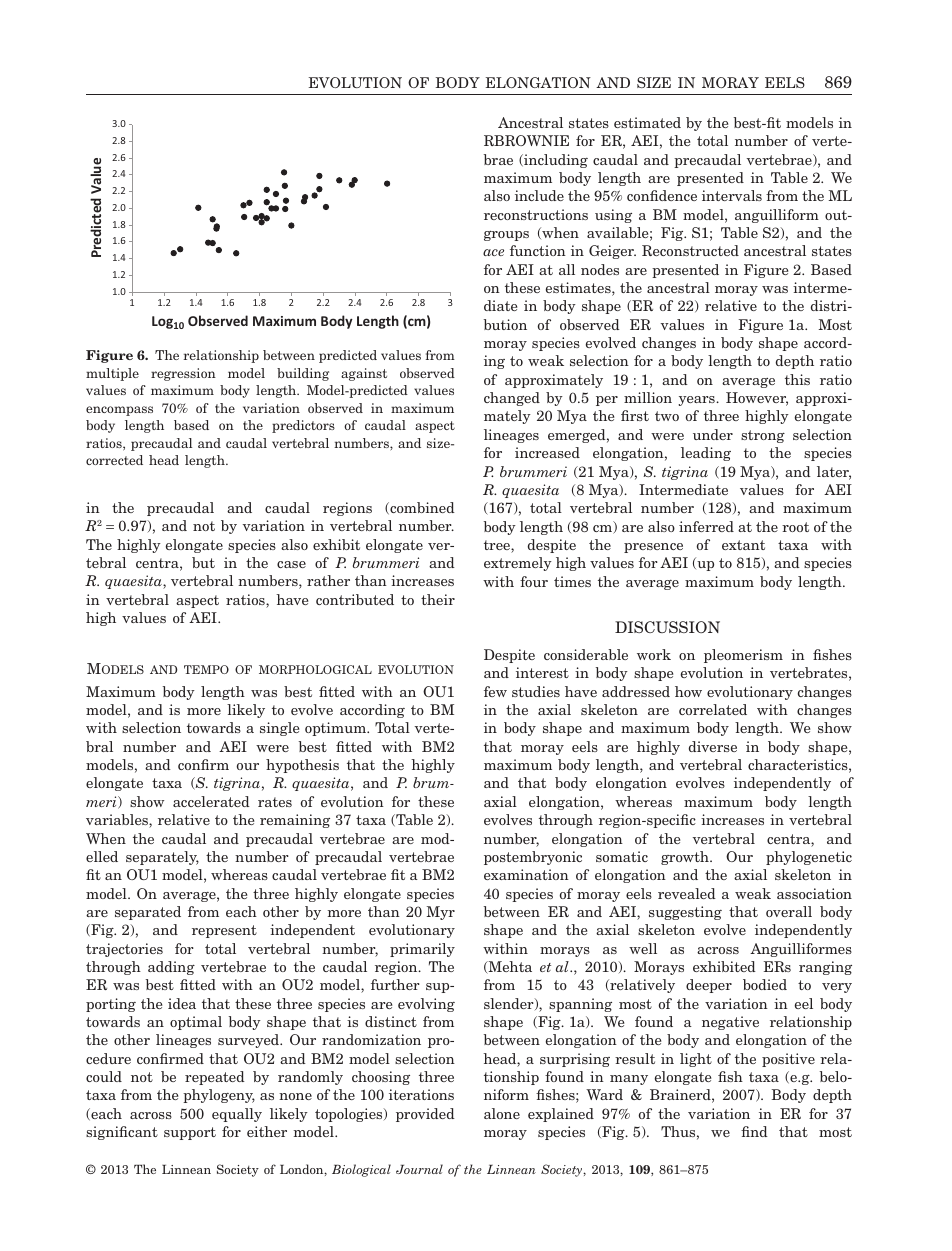 The image size is (952, 1251). I want to click on support, so click(190, 1133).
